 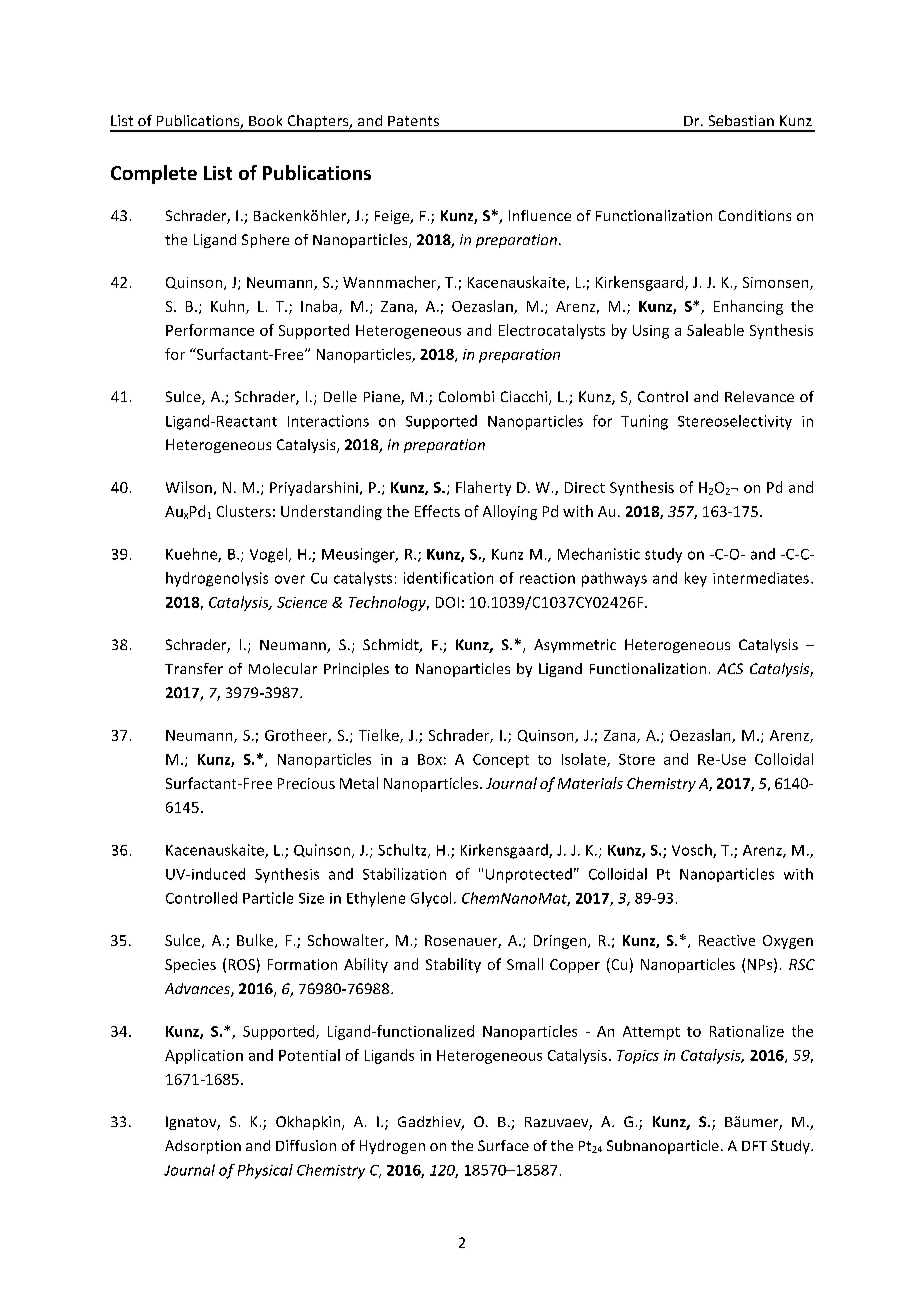 What do you see at coordinates (644, 422) in the screenshot?
I see `Tuning` at bounding box center [644, 422].
